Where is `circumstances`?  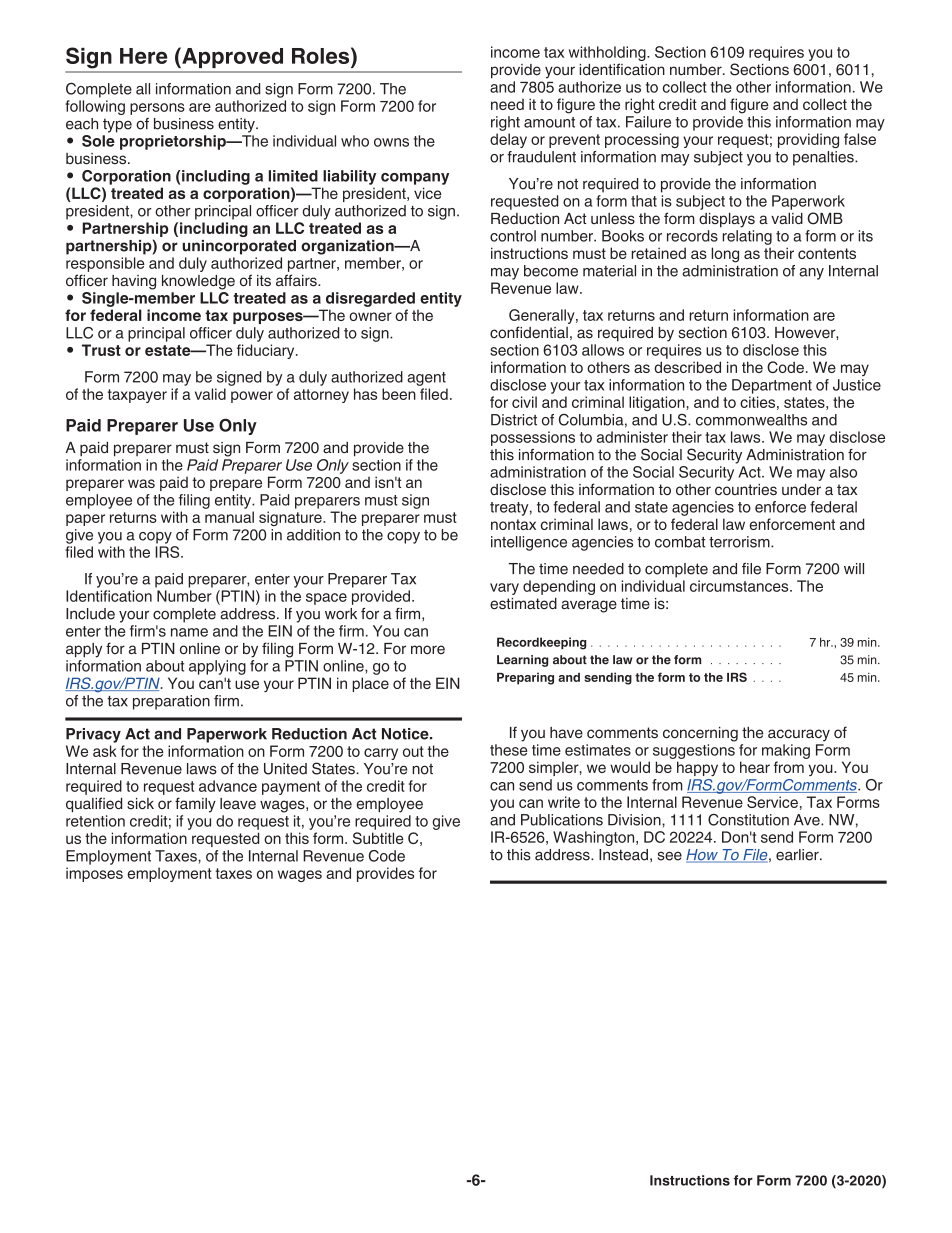
circumstances is located at coordinates (740, 586).
